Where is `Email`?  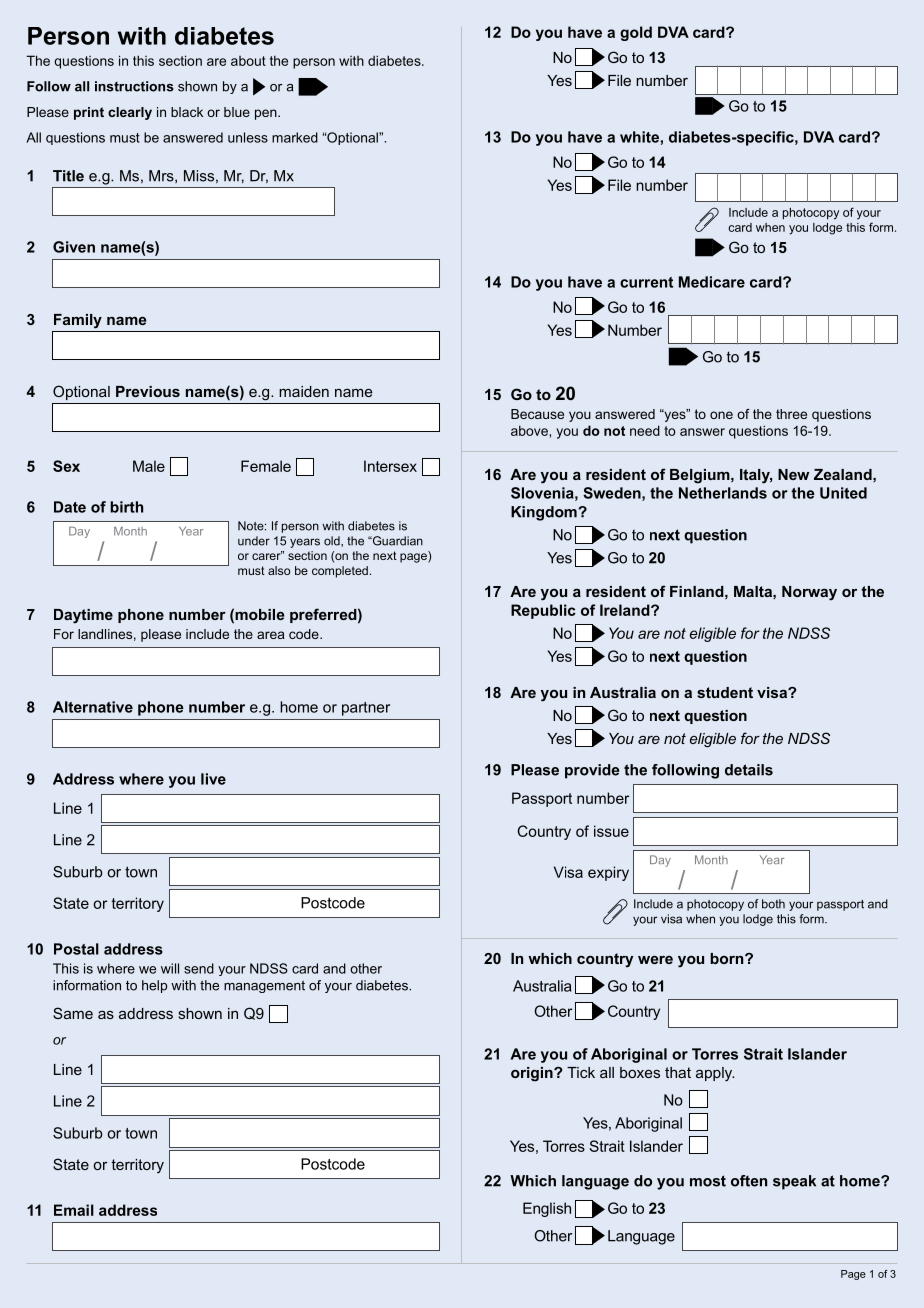 Email is located at coordinates (74, 1210).
